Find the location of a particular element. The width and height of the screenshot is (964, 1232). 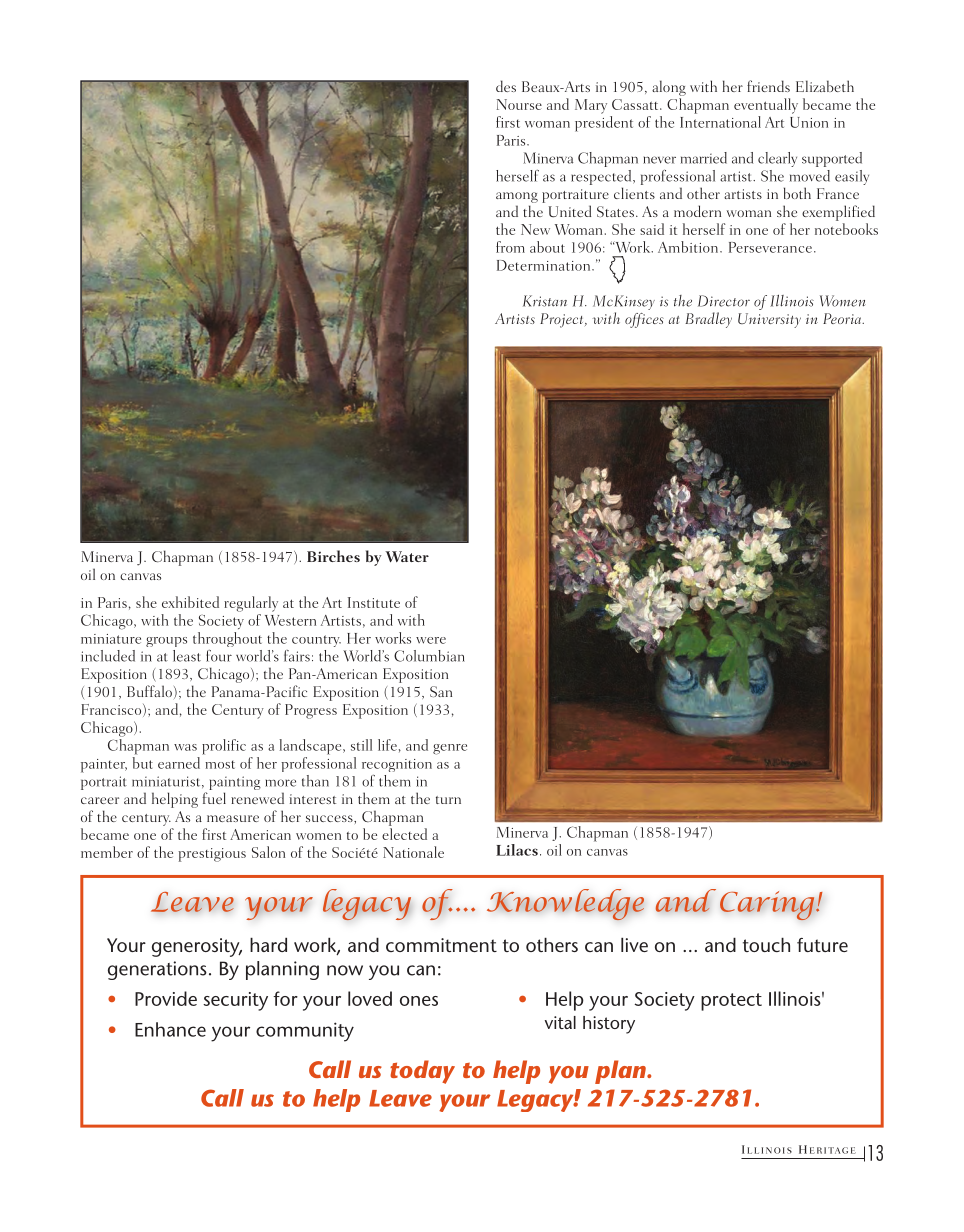

Mary is located at coordinates (591, 106).
